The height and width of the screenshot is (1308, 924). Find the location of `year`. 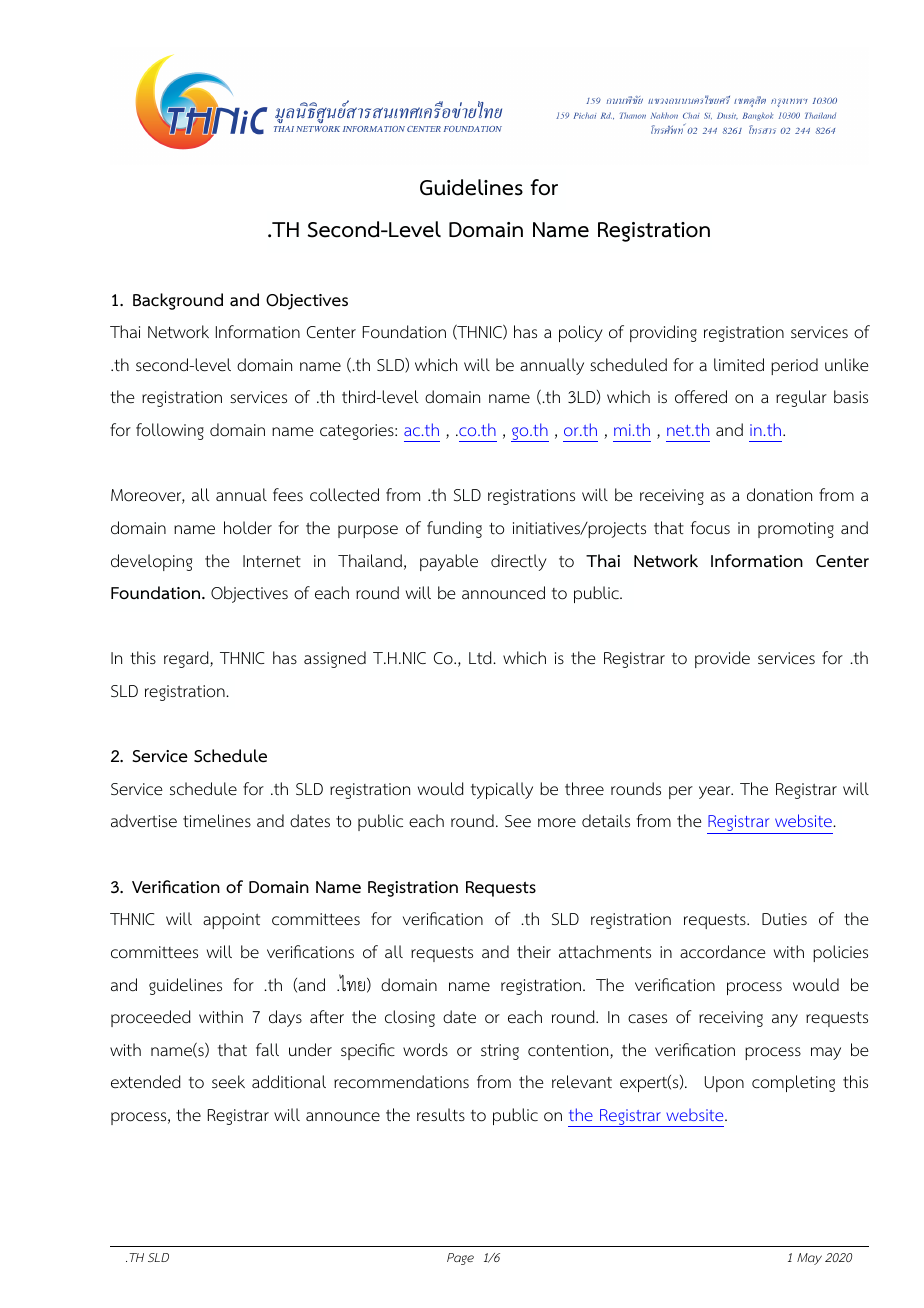

year is located at coordinates (716, 792).
